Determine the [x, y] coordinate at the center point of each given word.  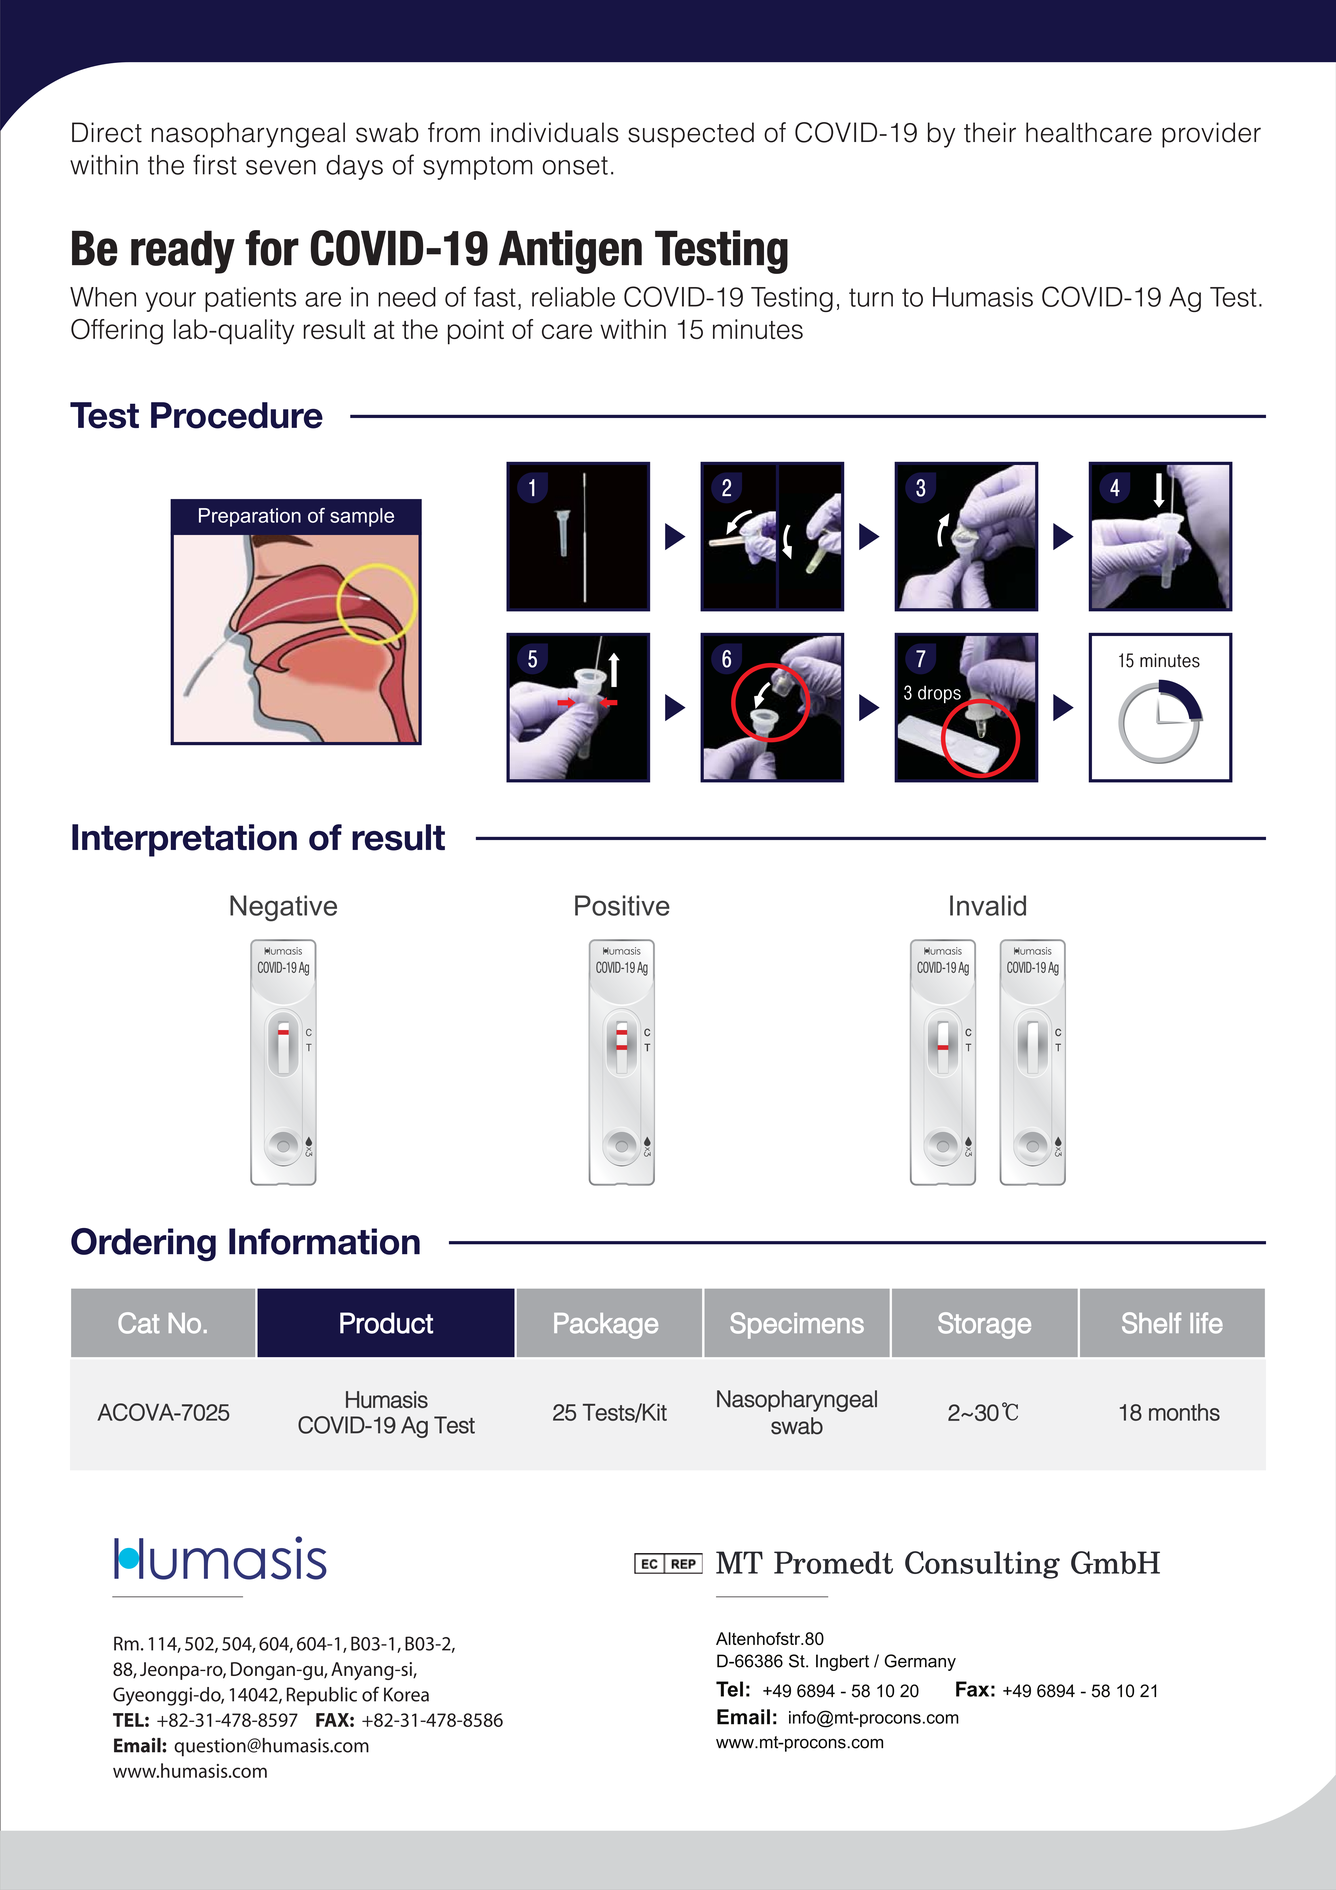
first [215, 164]
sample [362, 517]
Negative [283, 908]
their [990, 132]
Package [606, 1326]
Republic [322, 1696]
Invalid [988, 905]
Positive [622, 905]
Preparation [250, 517]
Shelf [1151, 1323]
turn [871, 297]
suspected [691, 135]
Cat [139, 1323]
